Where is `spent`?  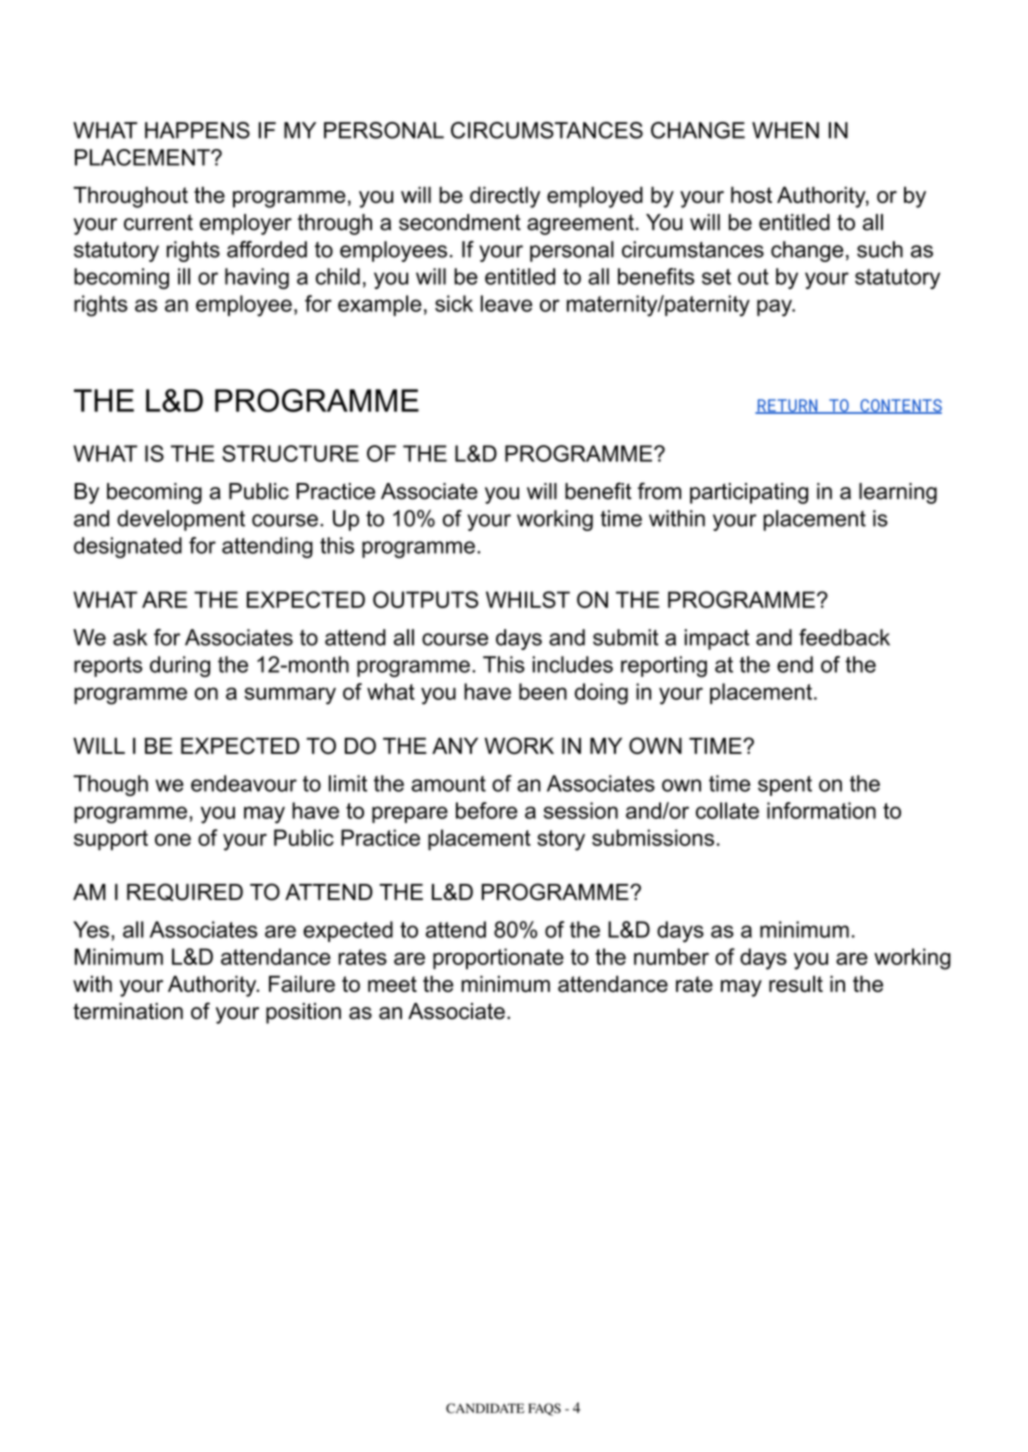 spent is located at coordinates (785, 786).
